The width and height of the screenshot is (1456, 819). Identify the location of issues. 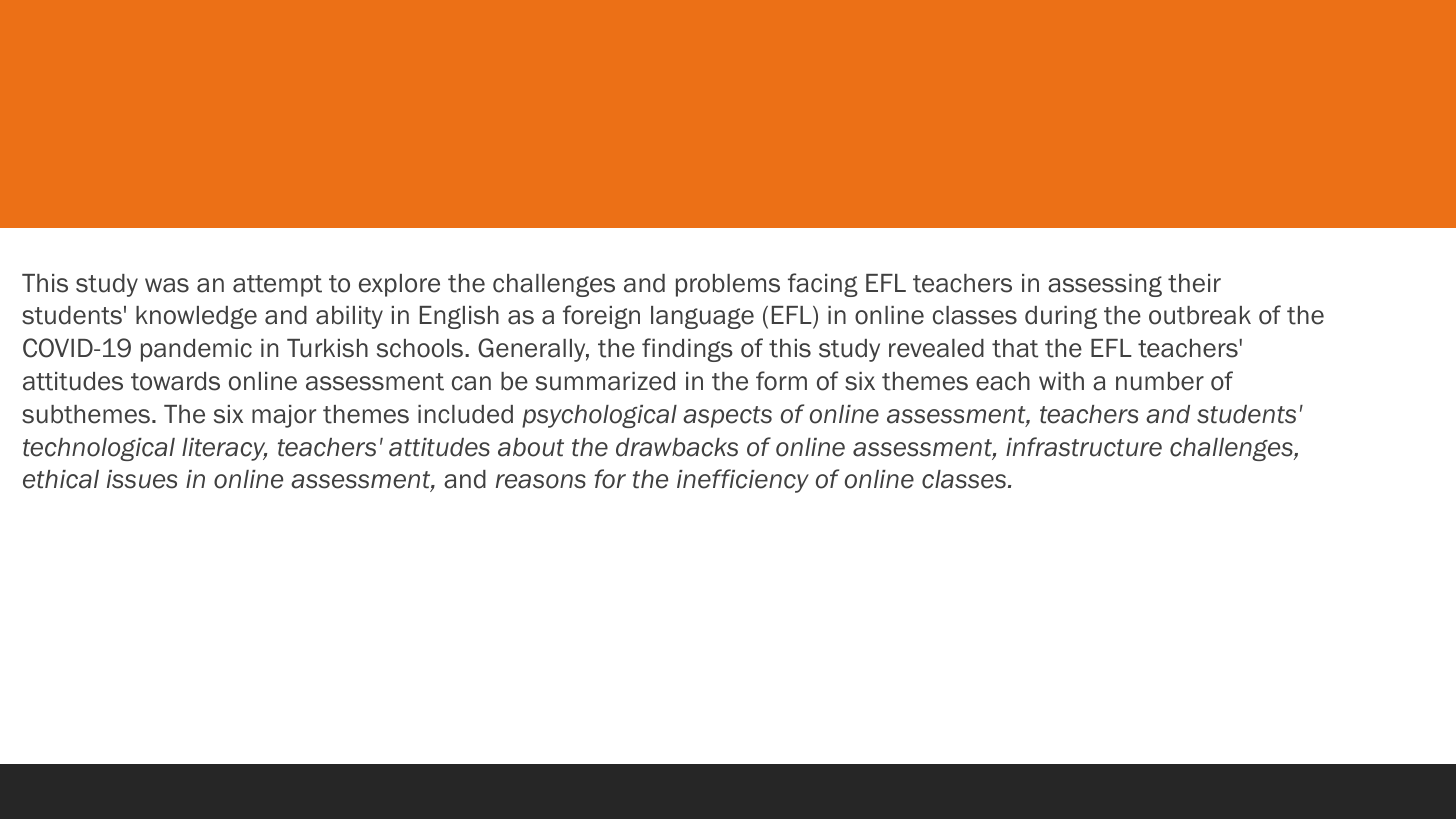
(142, 479).
